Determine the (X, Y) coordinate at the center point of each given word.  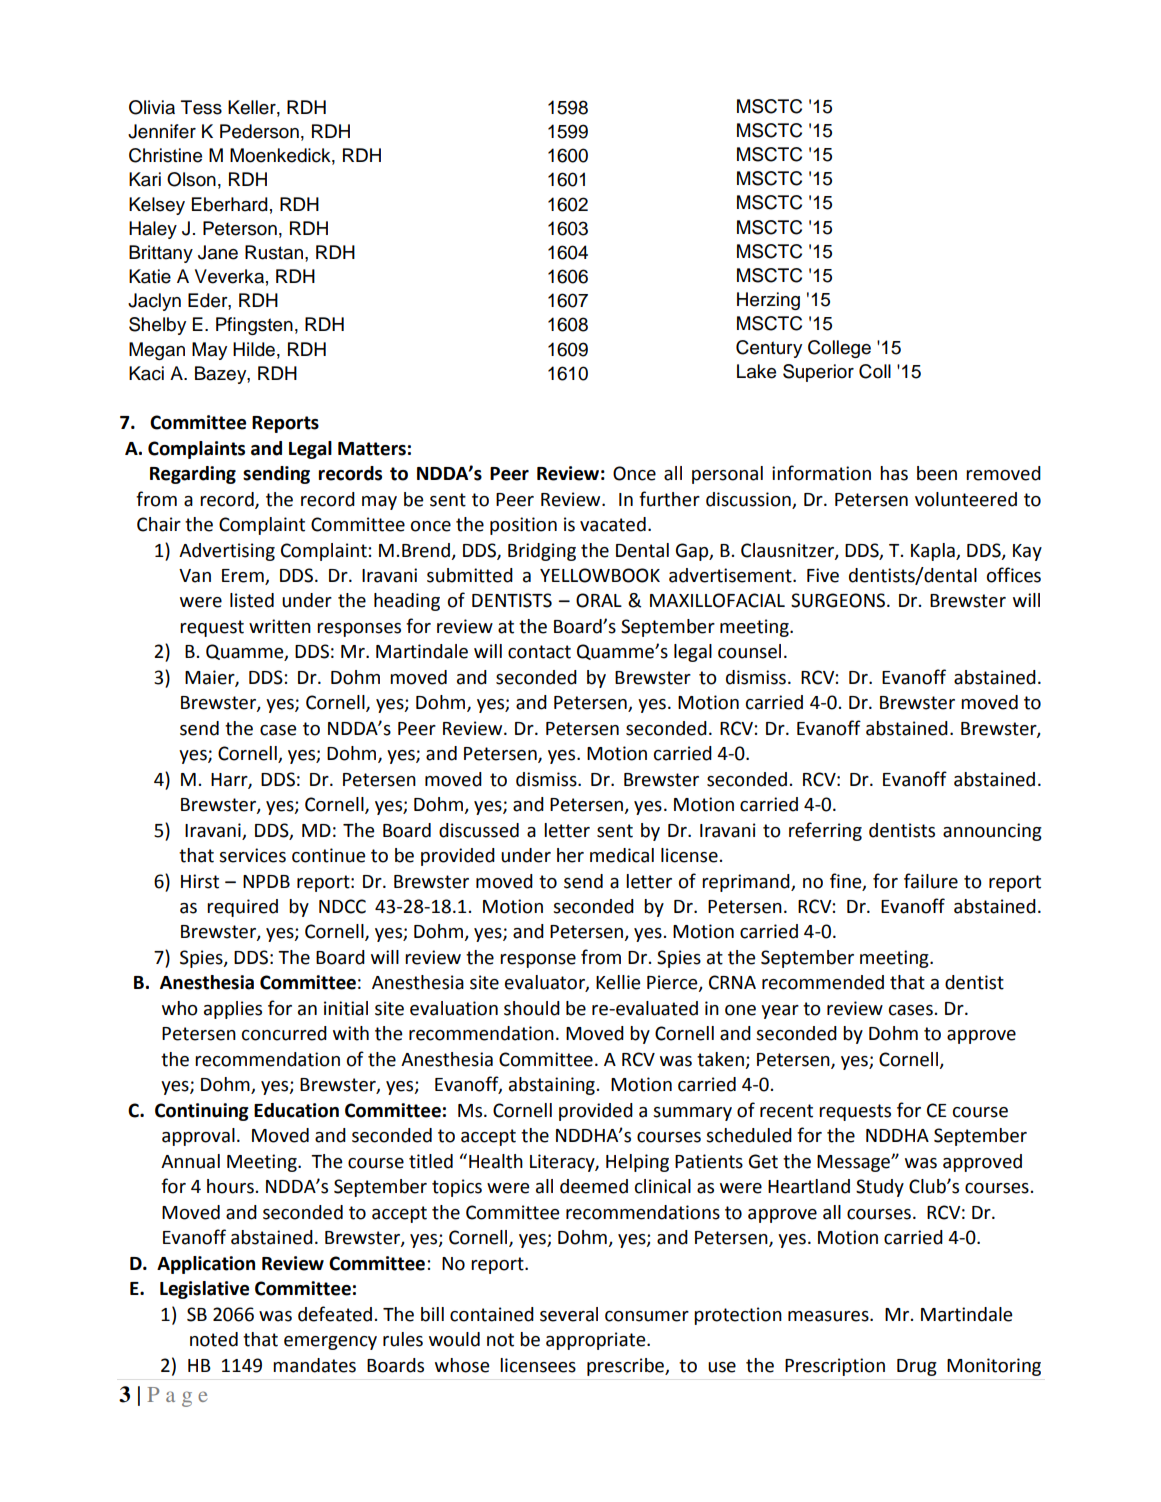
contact (539, 652)
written (280, 626)
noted (214, 1339)
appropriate (597, 1341)
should (532, 1008)
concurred (284, 1033)
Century (769, 349)
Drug (917, 1367)
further (669, 499)
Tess (201, 107)
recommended (823, 982)
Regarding (193, 475)
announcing (992, 832)
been (937, 473)
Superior (818, 373)
